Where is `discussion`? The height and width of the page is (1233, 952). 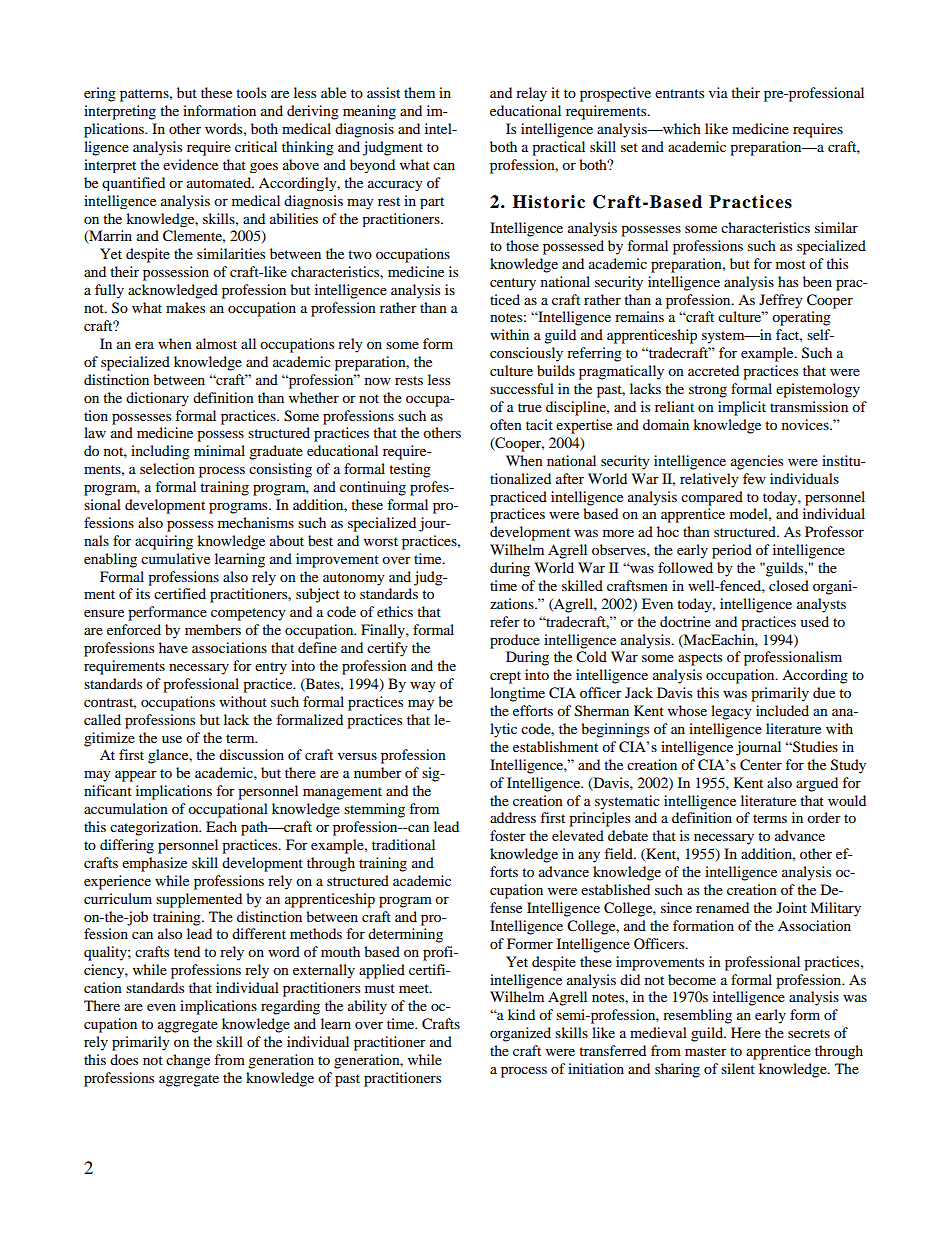
discussion is located at coordinates (251, 754).
